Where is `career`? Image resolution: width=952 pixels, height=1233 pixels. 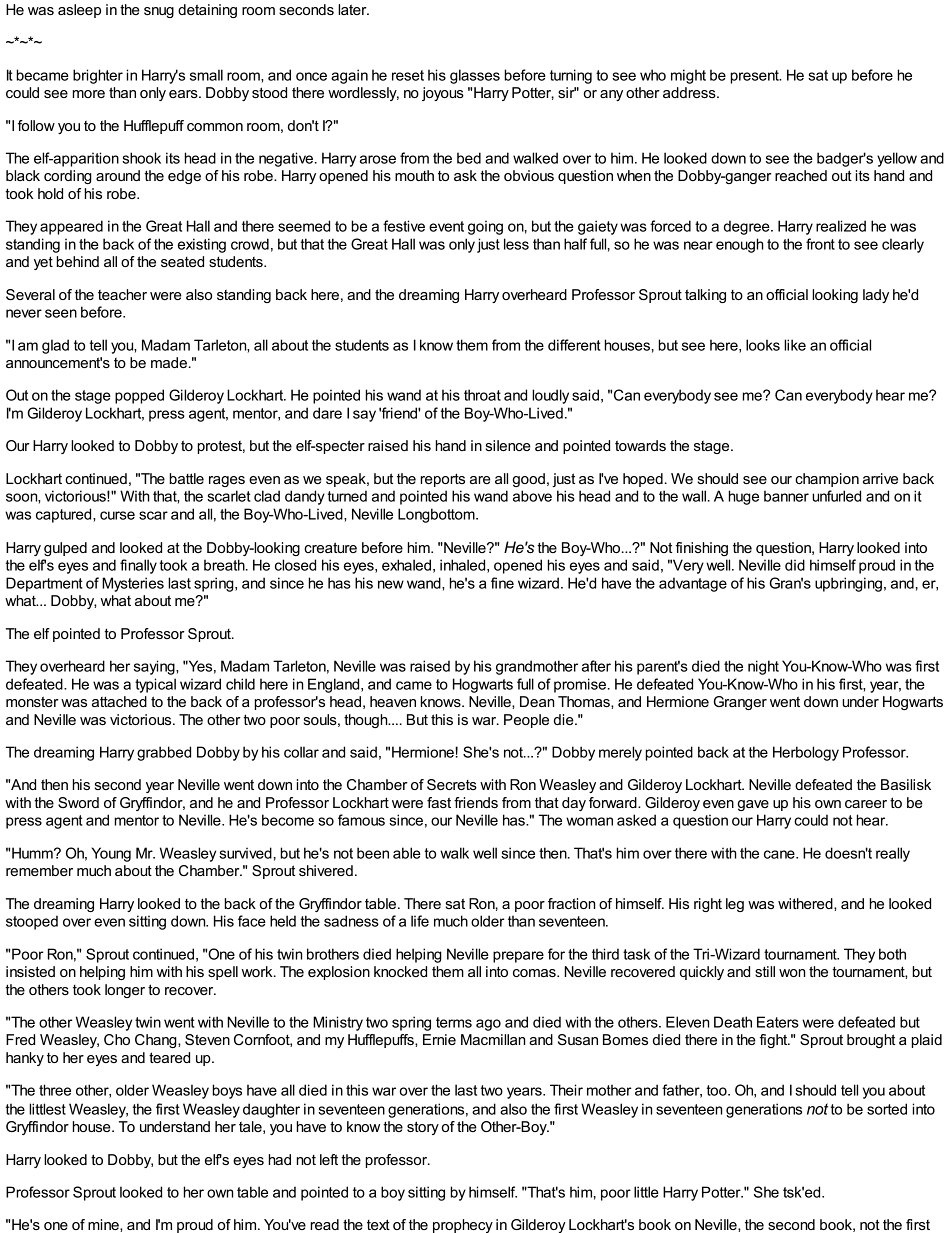
career is located at coordinates (866, 804).
